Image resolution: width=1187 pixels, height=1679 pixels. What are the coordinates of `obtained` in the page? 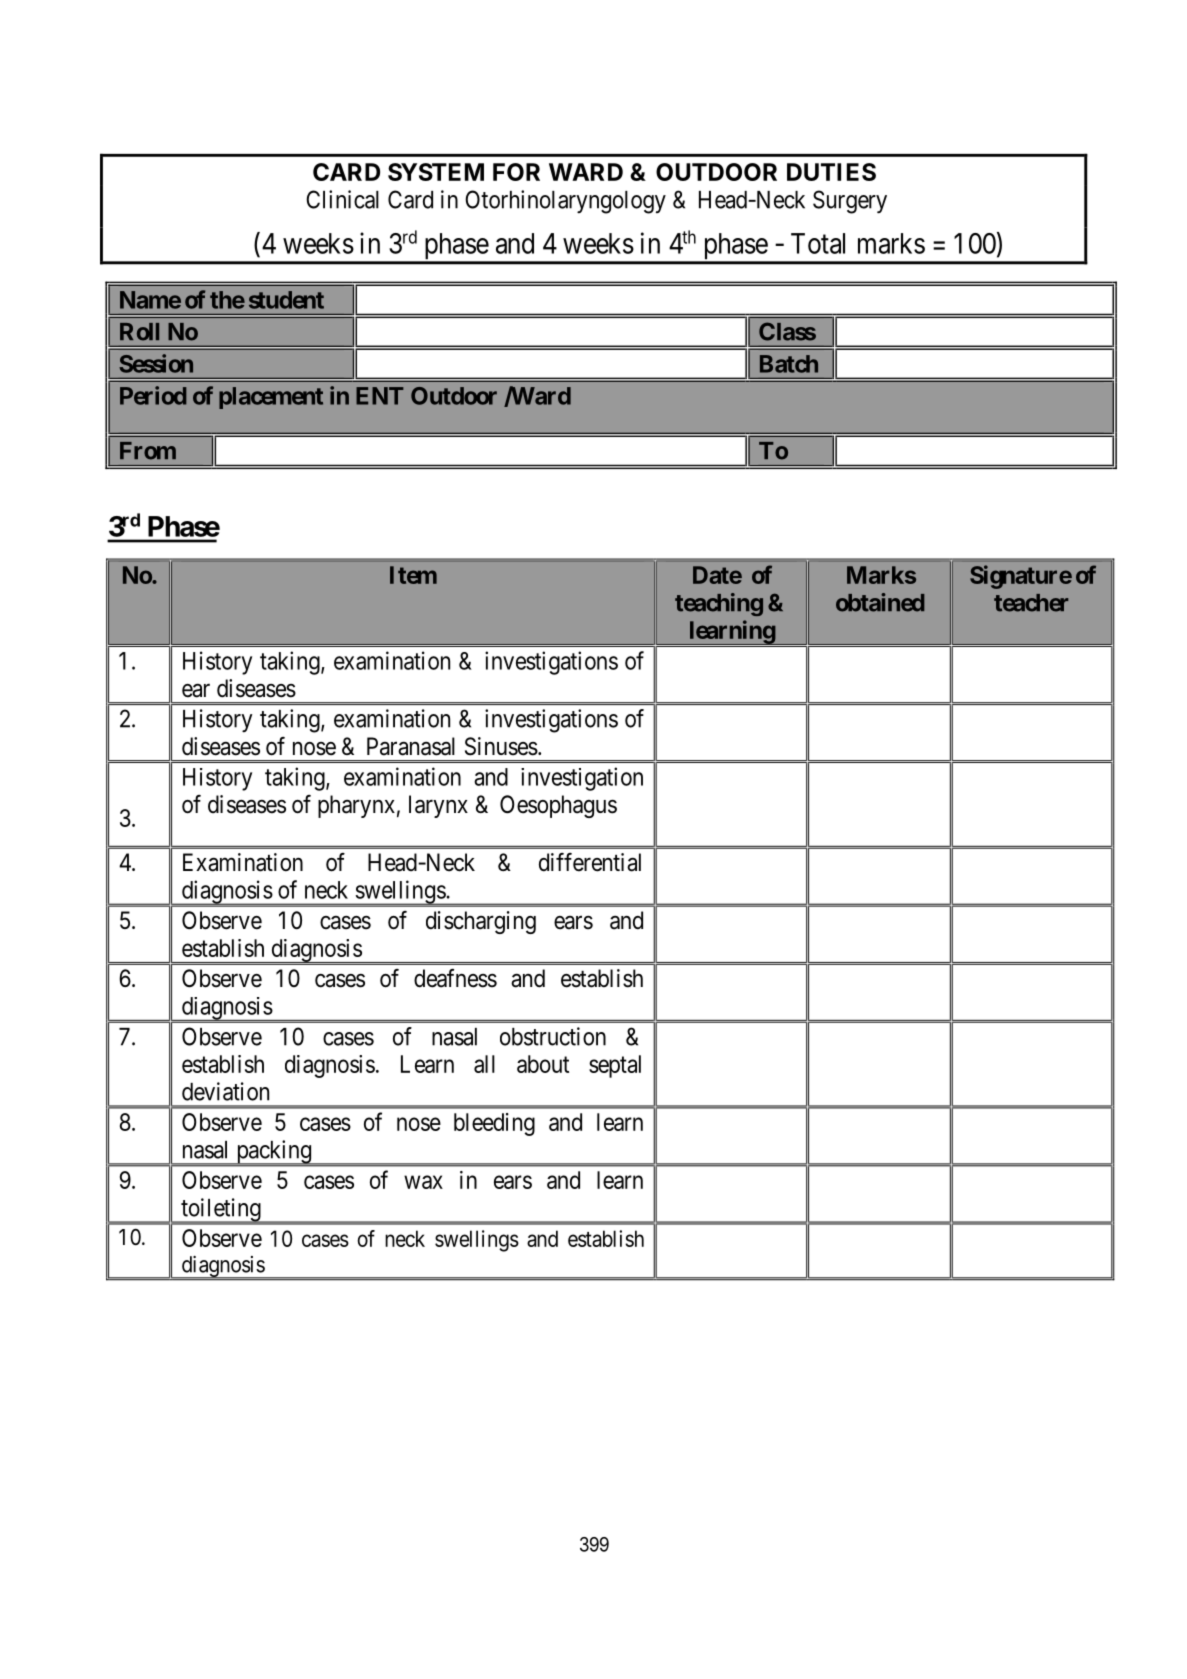 It's located at (880, 602).
